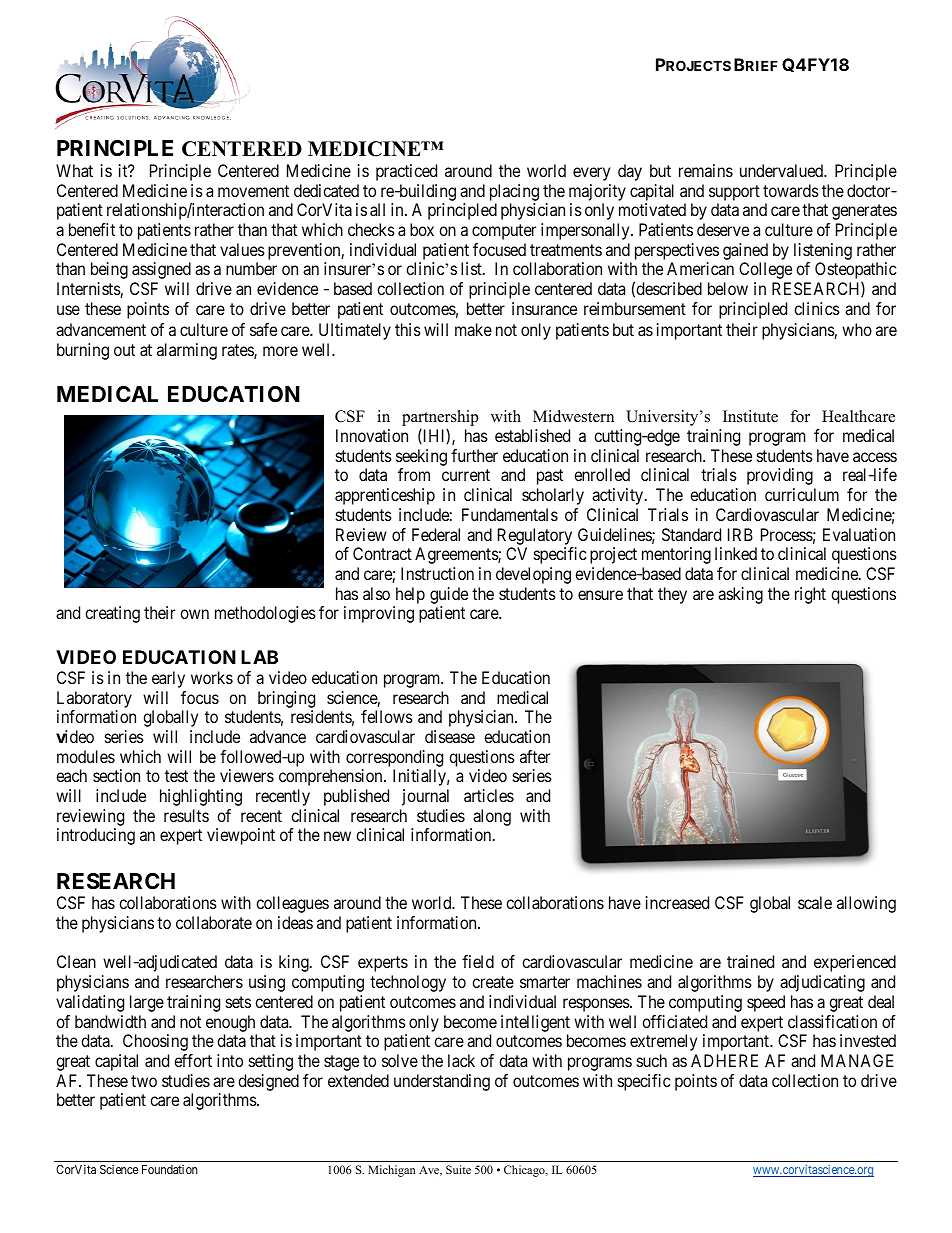 The image size is (952, 1233). What do you see at coordinates (815, 902) in the page?
I see `scale` at bounding box center [815, 902].
